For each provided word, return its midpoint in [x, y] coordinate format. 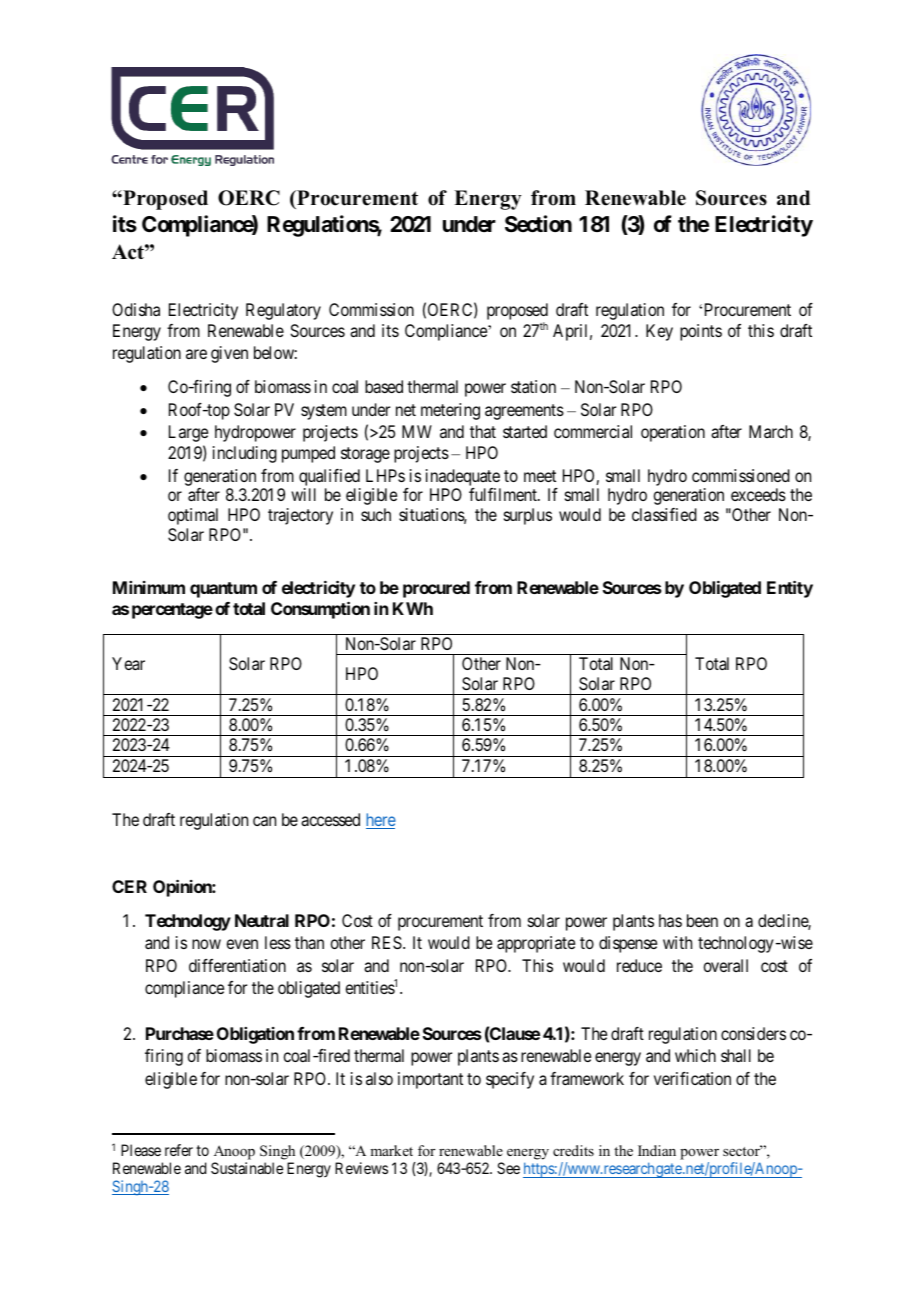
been [702, 920]
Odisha [136, 309]
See [508, 1168]
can [264, 821]
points [701, 332]
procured [436, 589]
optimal [193, 516]
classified [664, 514]
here [381, 821]
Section [538, 224]
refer [179, 1150]
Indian [657, 1150]
